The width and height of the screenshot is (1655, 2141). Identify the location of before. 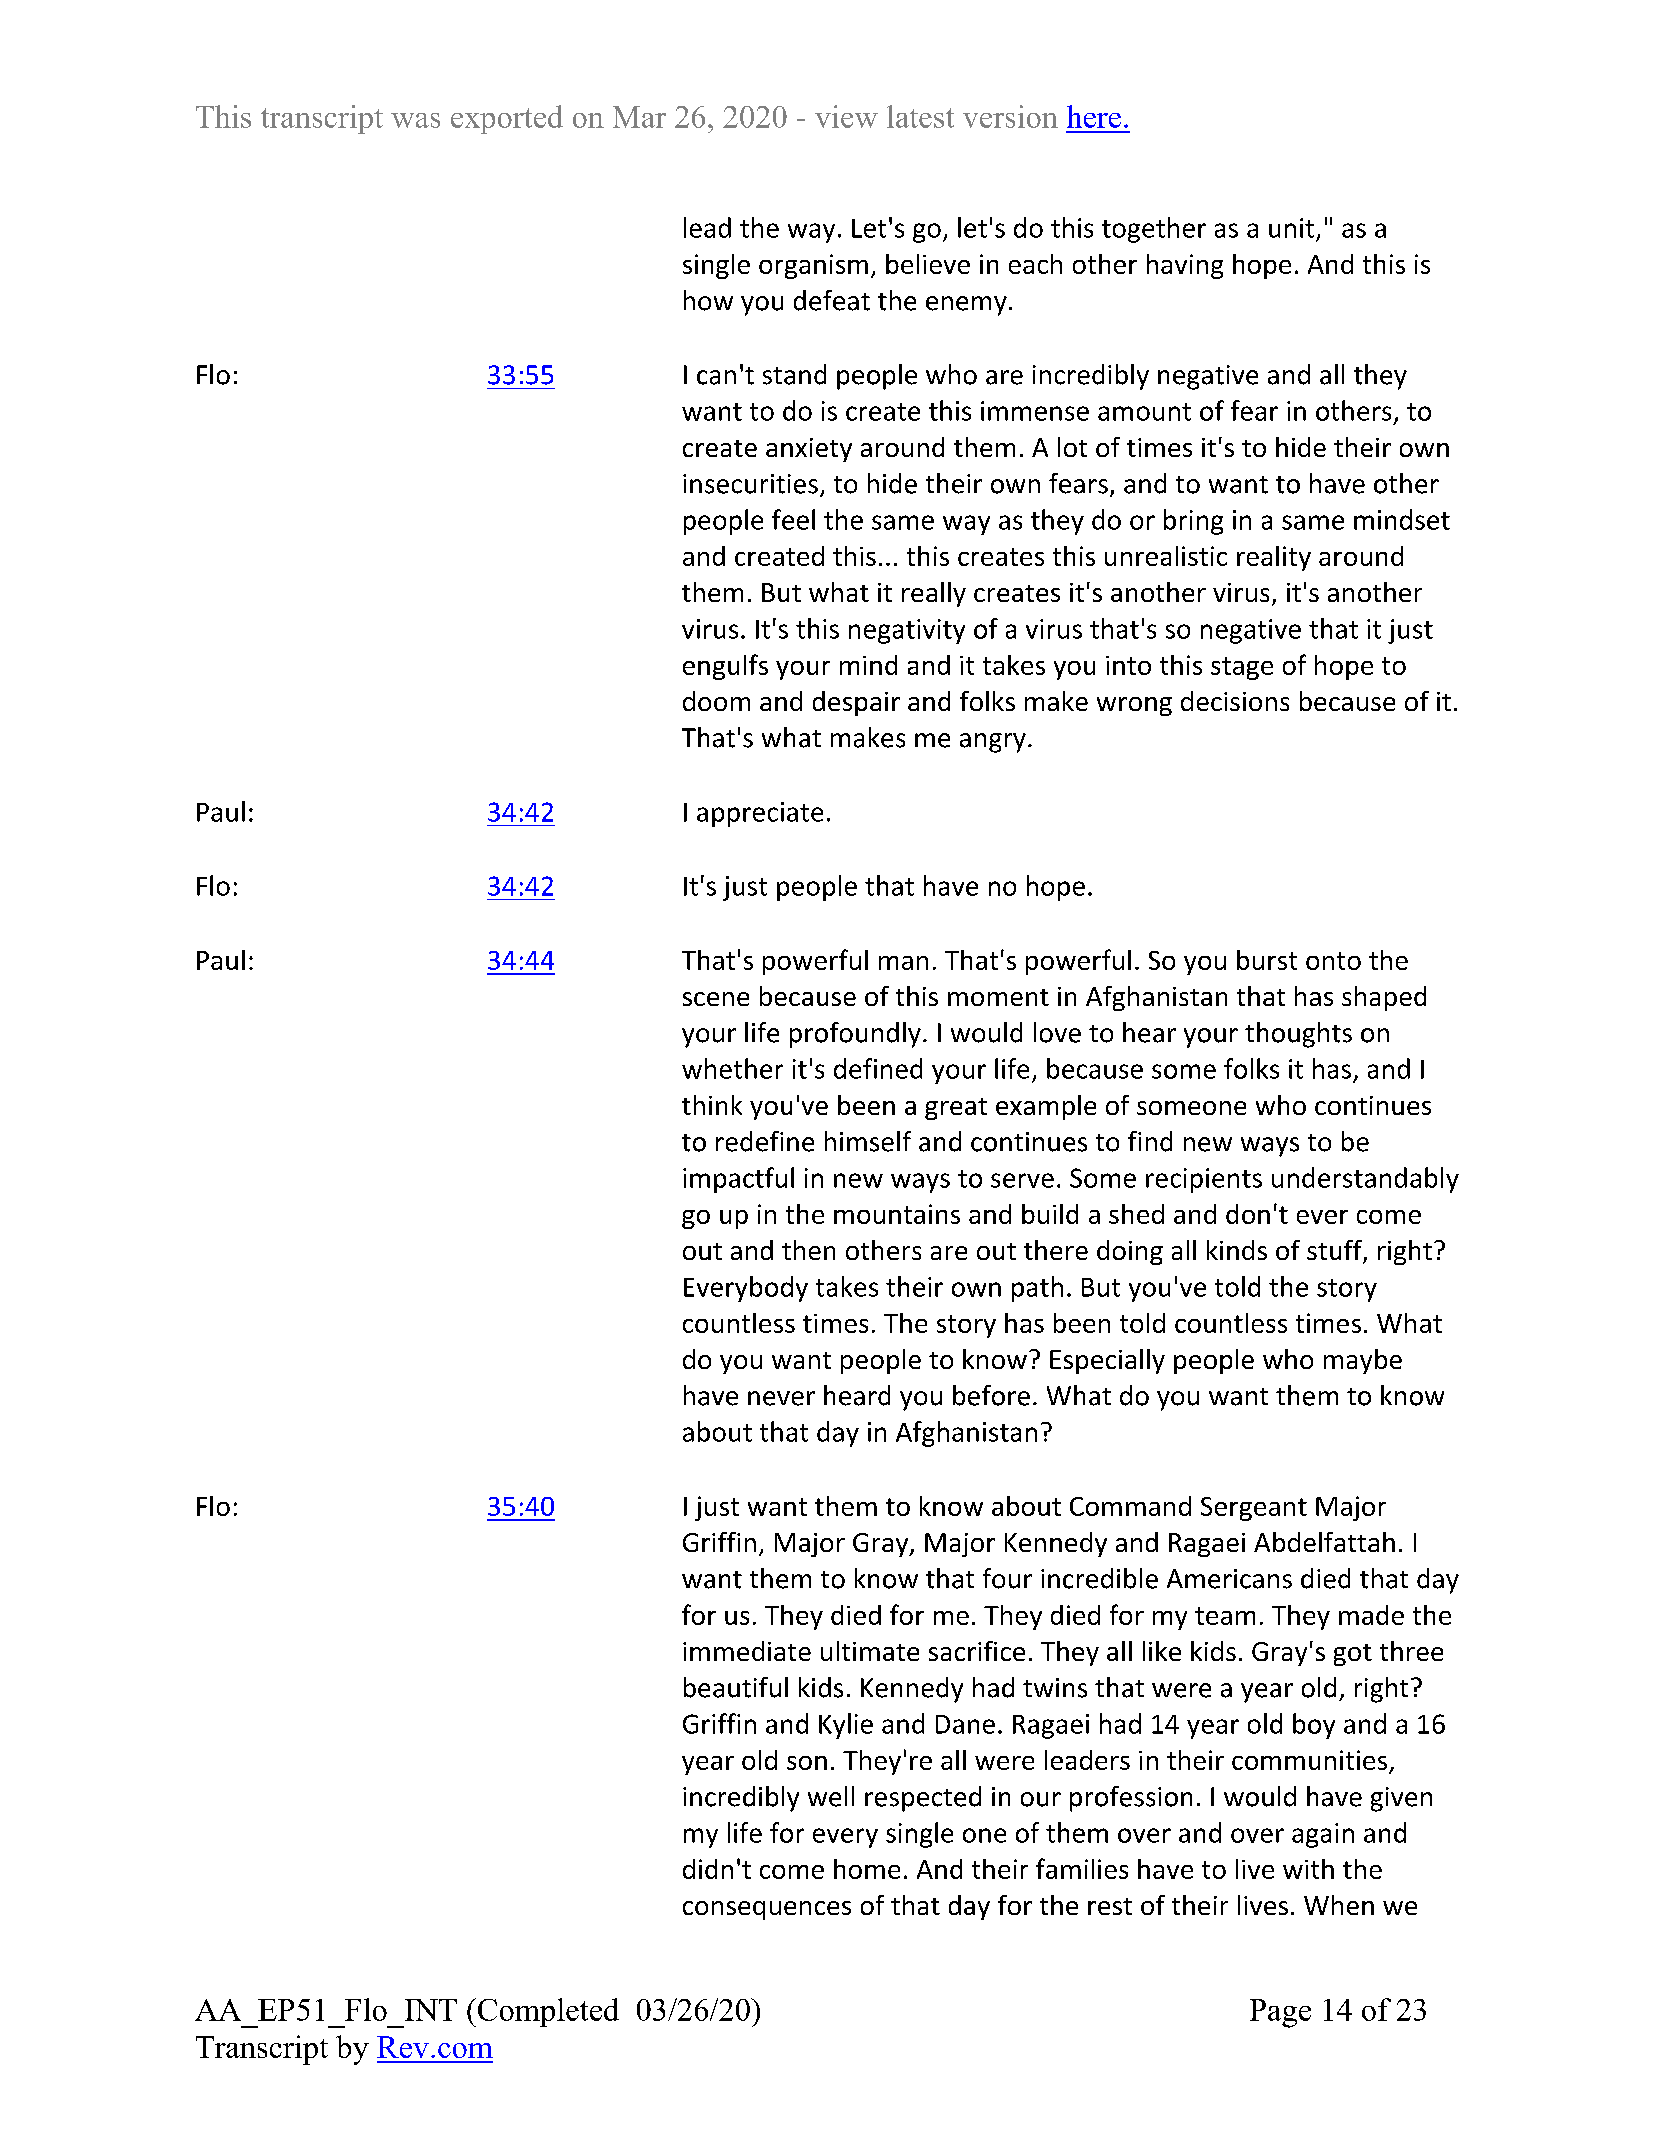
(991, 1395).
